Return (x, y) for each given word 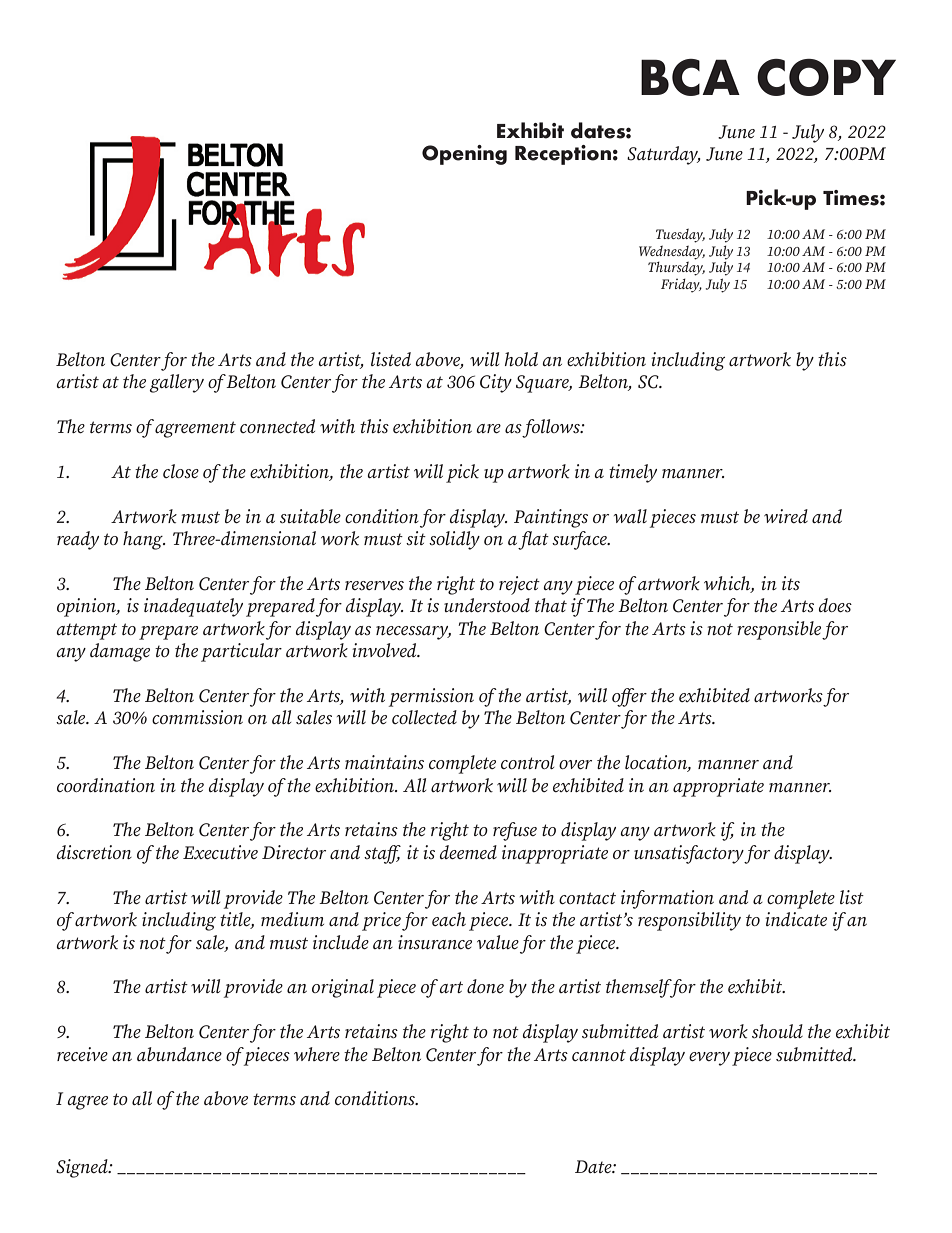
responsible (779, 630)
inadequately (193, 607)
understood (487, 605)
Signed (83, 1168)
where (317, 1054)
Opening (464, 155)
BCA (690, 77)
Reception (563, 155)
